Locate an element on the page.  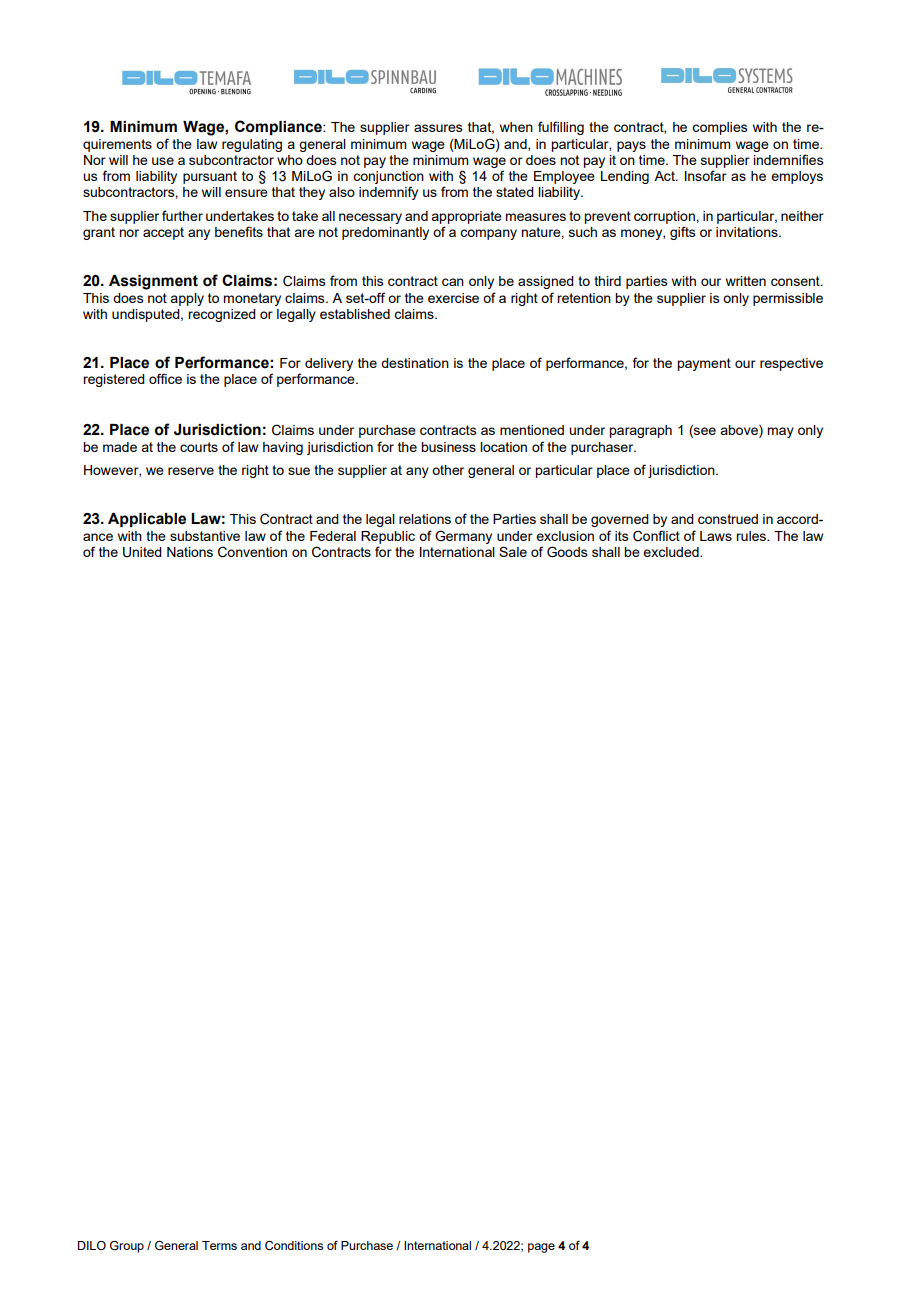
business is located at coordinates (448, 447).
